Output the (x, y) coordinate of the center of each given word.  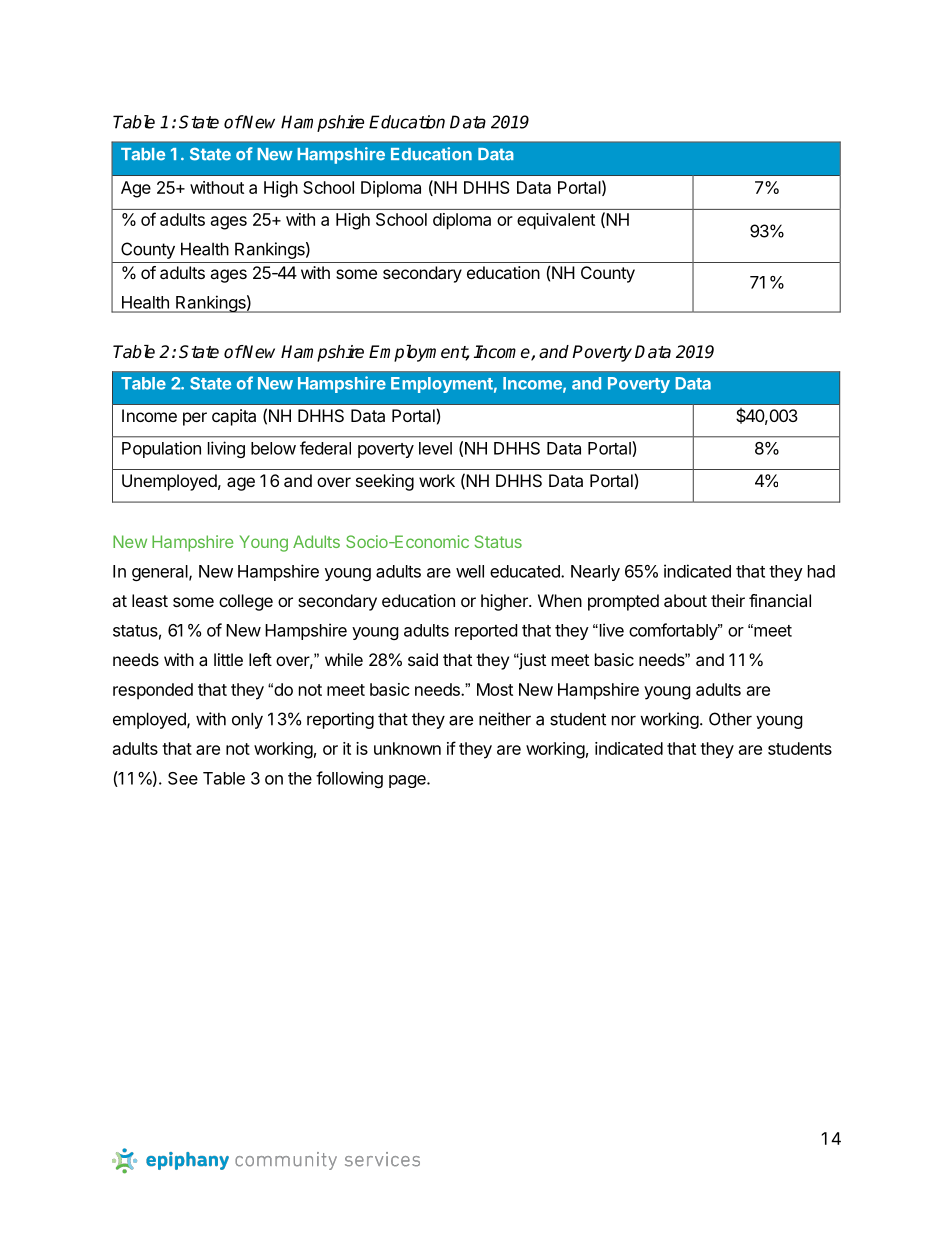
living (226, 449)
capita (234, 417)
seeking (385, 482)
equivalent (556, 221)
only (247, 720)
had (821, 571)
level (435, 448)
